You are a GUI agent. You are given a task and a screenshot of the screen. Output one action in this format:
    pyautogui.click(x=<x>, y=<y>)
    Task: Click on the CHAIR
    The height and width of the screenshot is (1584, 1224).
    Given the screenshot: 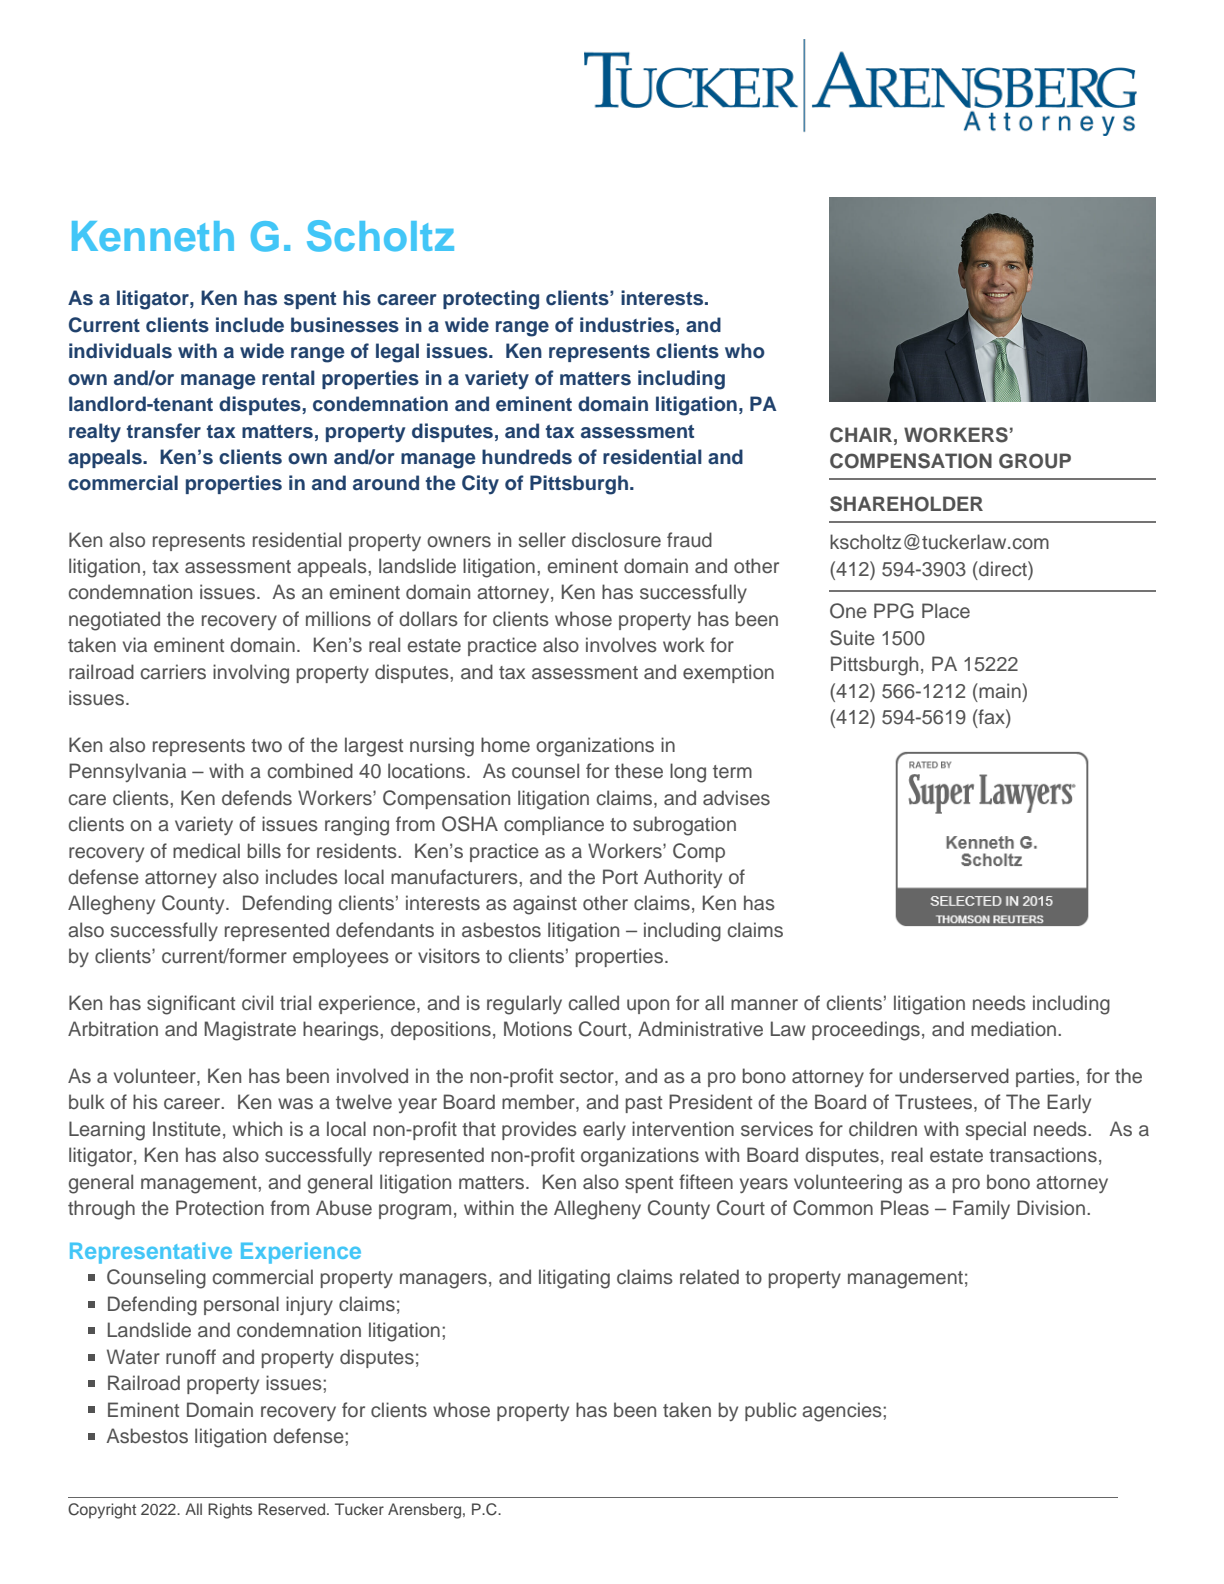 What is the action you would take?
    pyautogui.click(x=861, y=435)
